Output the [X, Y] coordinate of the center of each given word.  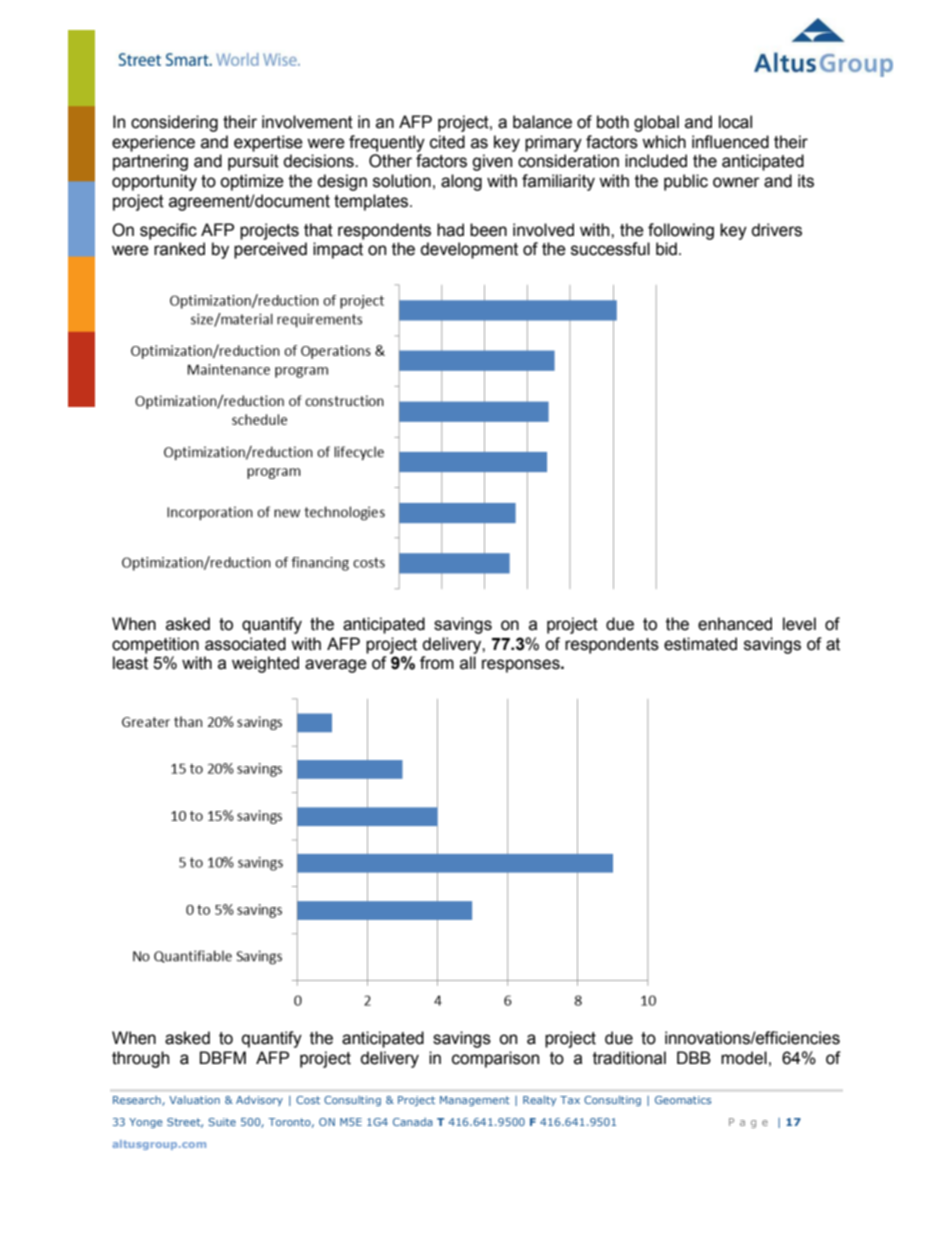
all [468, 663]
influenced [730, 142]
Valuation [194, 1100]
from [437, 663]
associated [245, 644]
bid [666, 249]
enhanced [735, 624]
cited [447, 142]
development [469, 250]
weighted [265, 664]
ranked [179, 249]
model [744, 1058]
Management [475, 1101]
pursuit [253, 162]
